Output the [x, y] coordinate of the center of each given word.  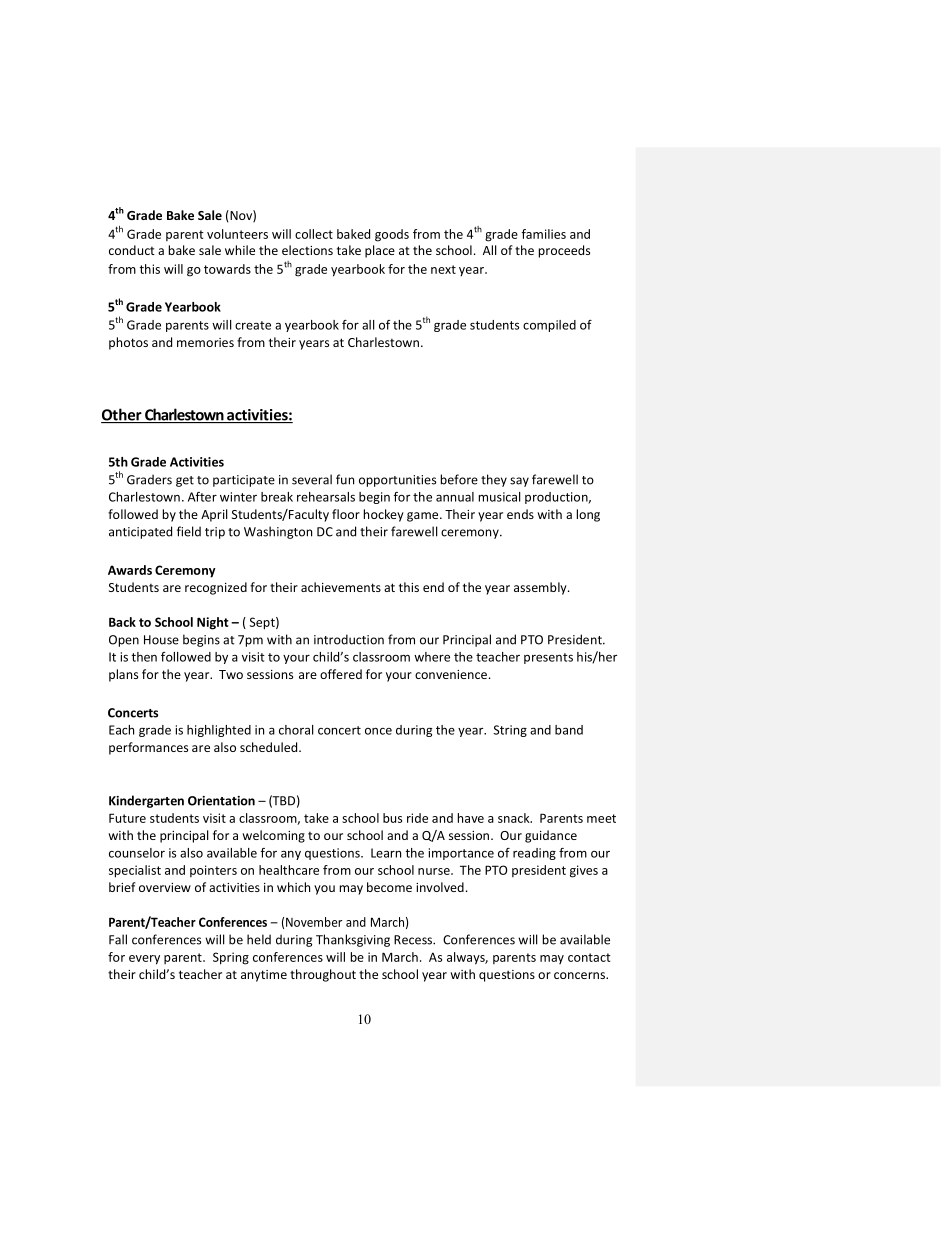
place [380, 251]
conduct [132, 250]
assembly [541, 588]
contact [589, 957]
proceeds [564, 251]
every [144, 960]
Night [213, 623]
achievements [341, 587]
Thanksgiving [353, 940]
